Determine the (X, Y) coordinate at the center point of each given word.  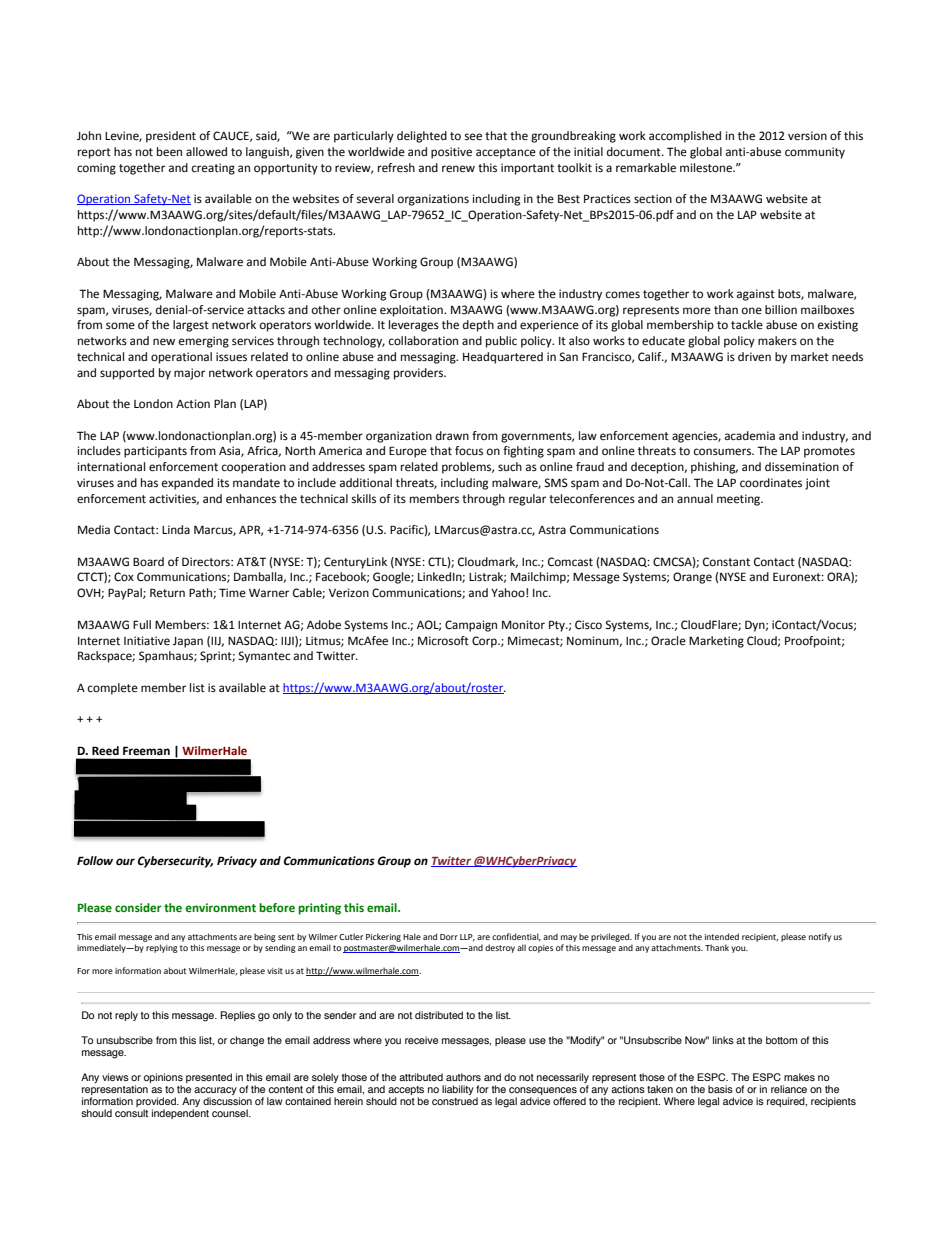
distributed (439, 1015)
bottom (781, 1040)
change (247, 1041)
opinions (163, 1078)
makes (799, 1077)
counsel (231, 1113)
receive (421, 1040)
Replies (237, 1016)
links (723, 1040)
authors (463, 1077)
